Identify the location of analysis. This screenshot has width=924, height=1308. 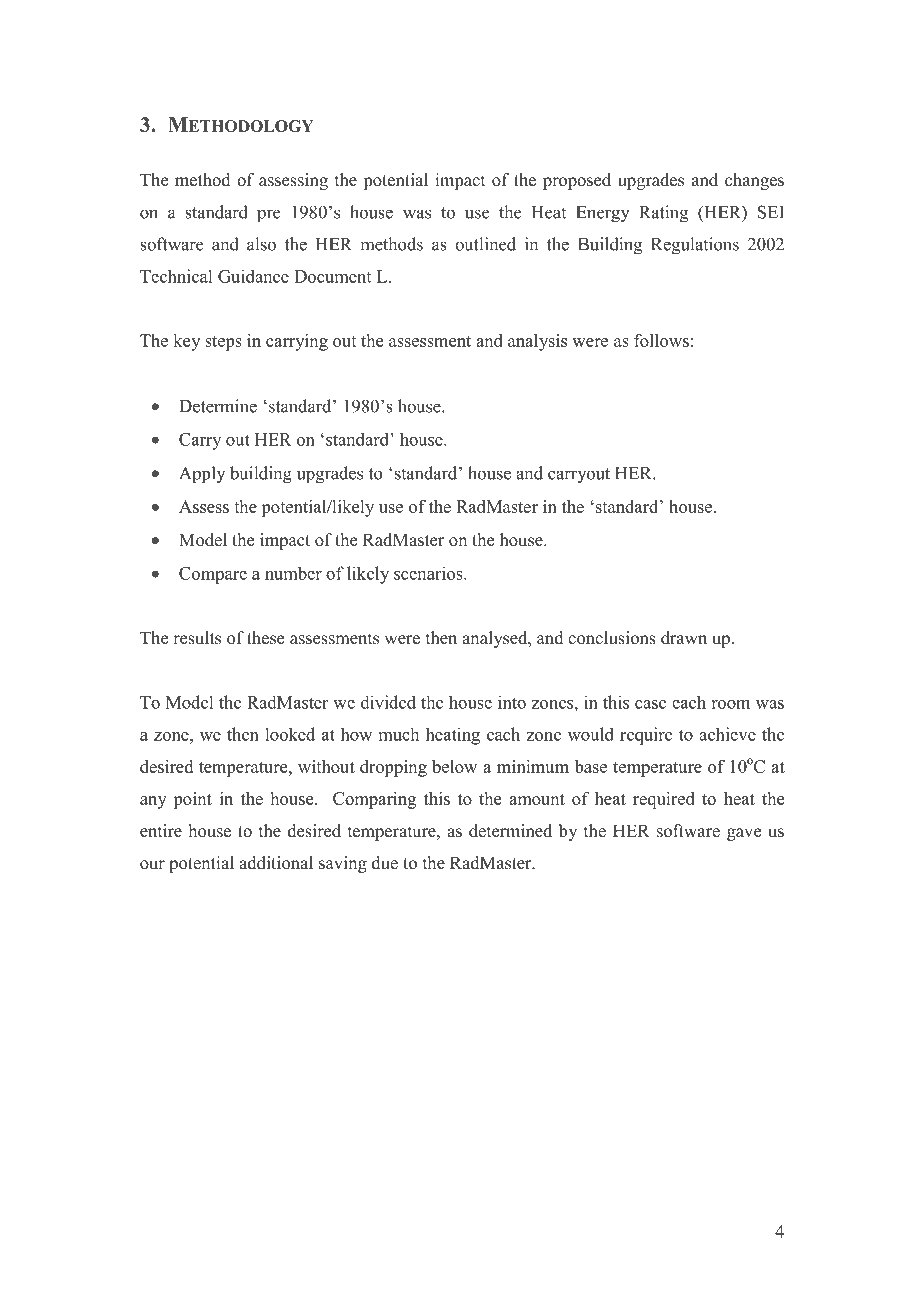
(537, 342).
